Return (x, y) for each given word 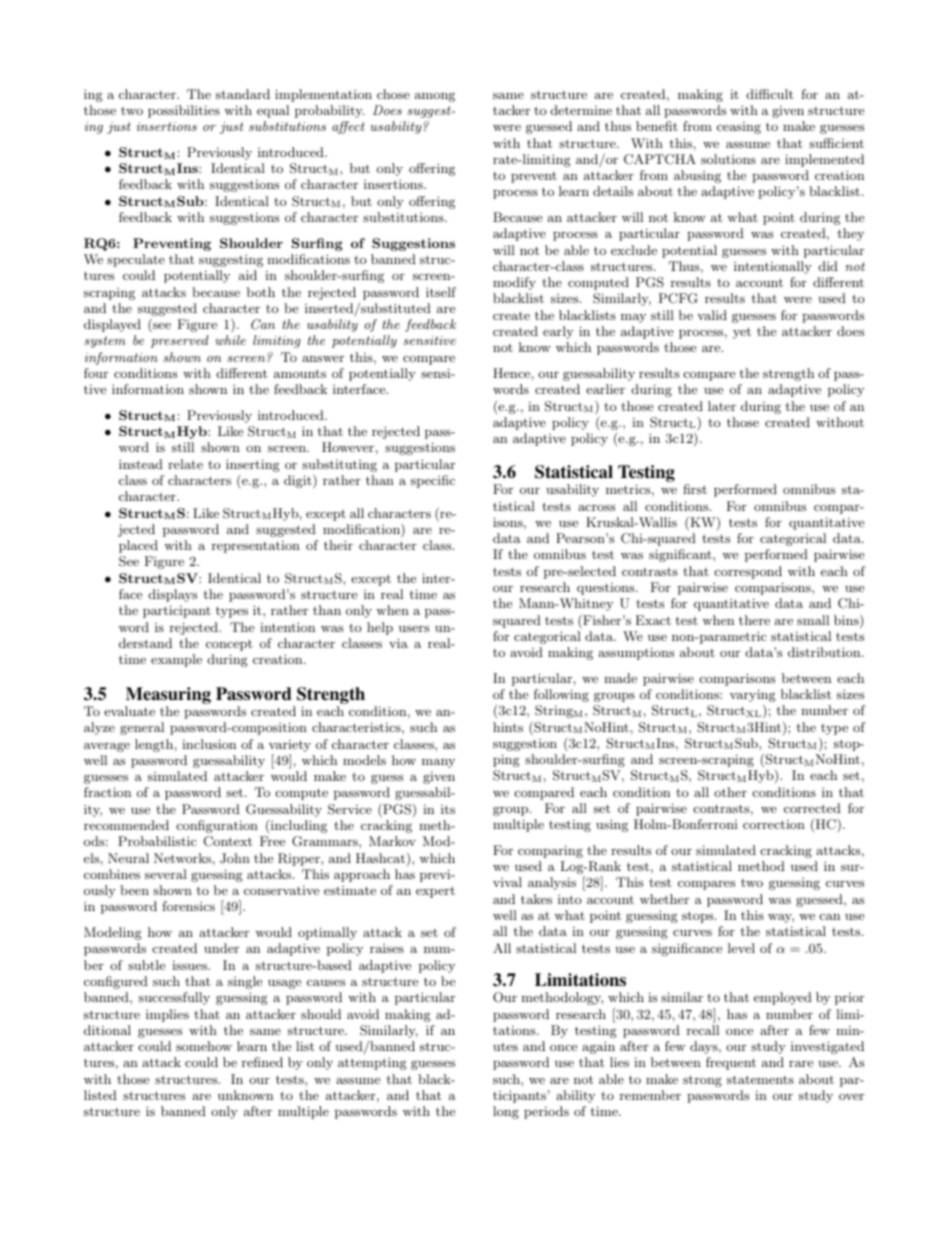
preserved (180, 341)
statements (760, 1079)
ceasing (739, 128)
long (506, 1112)
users (414, 628)
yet (742, 333)
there (754, 620)
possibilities (184, 111)
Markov (392, 841)
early (558, 332)
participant (177, 611)
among (435, 97)
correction (774, 824)
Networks (182, 858)
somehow (204, 1046)
